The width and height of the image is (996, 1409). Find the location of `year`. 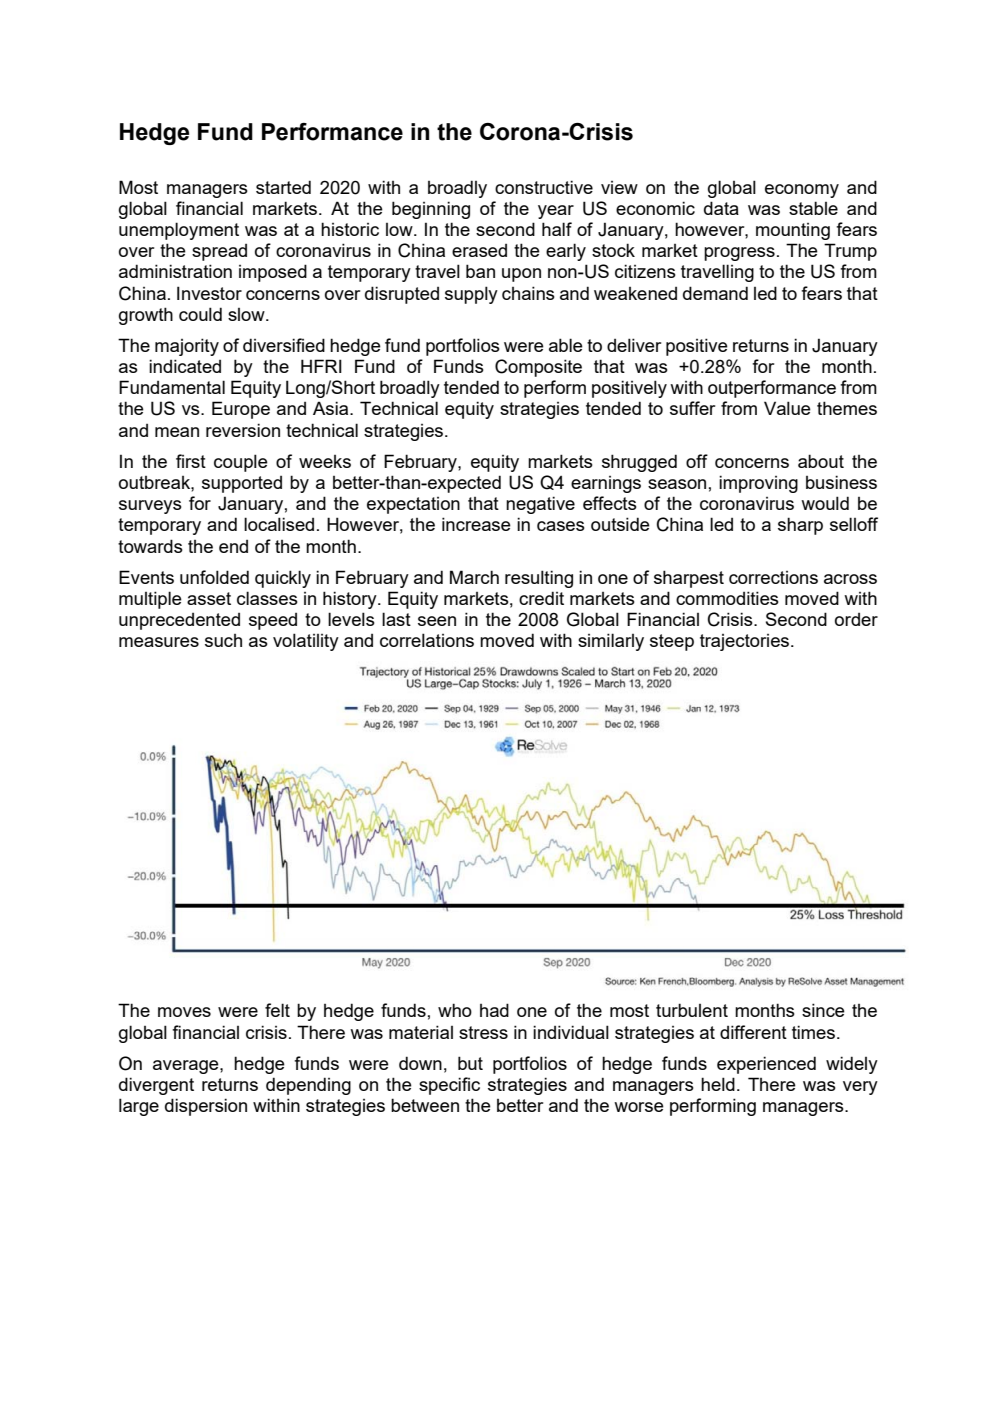

year is located at coordinates (556, 212).
